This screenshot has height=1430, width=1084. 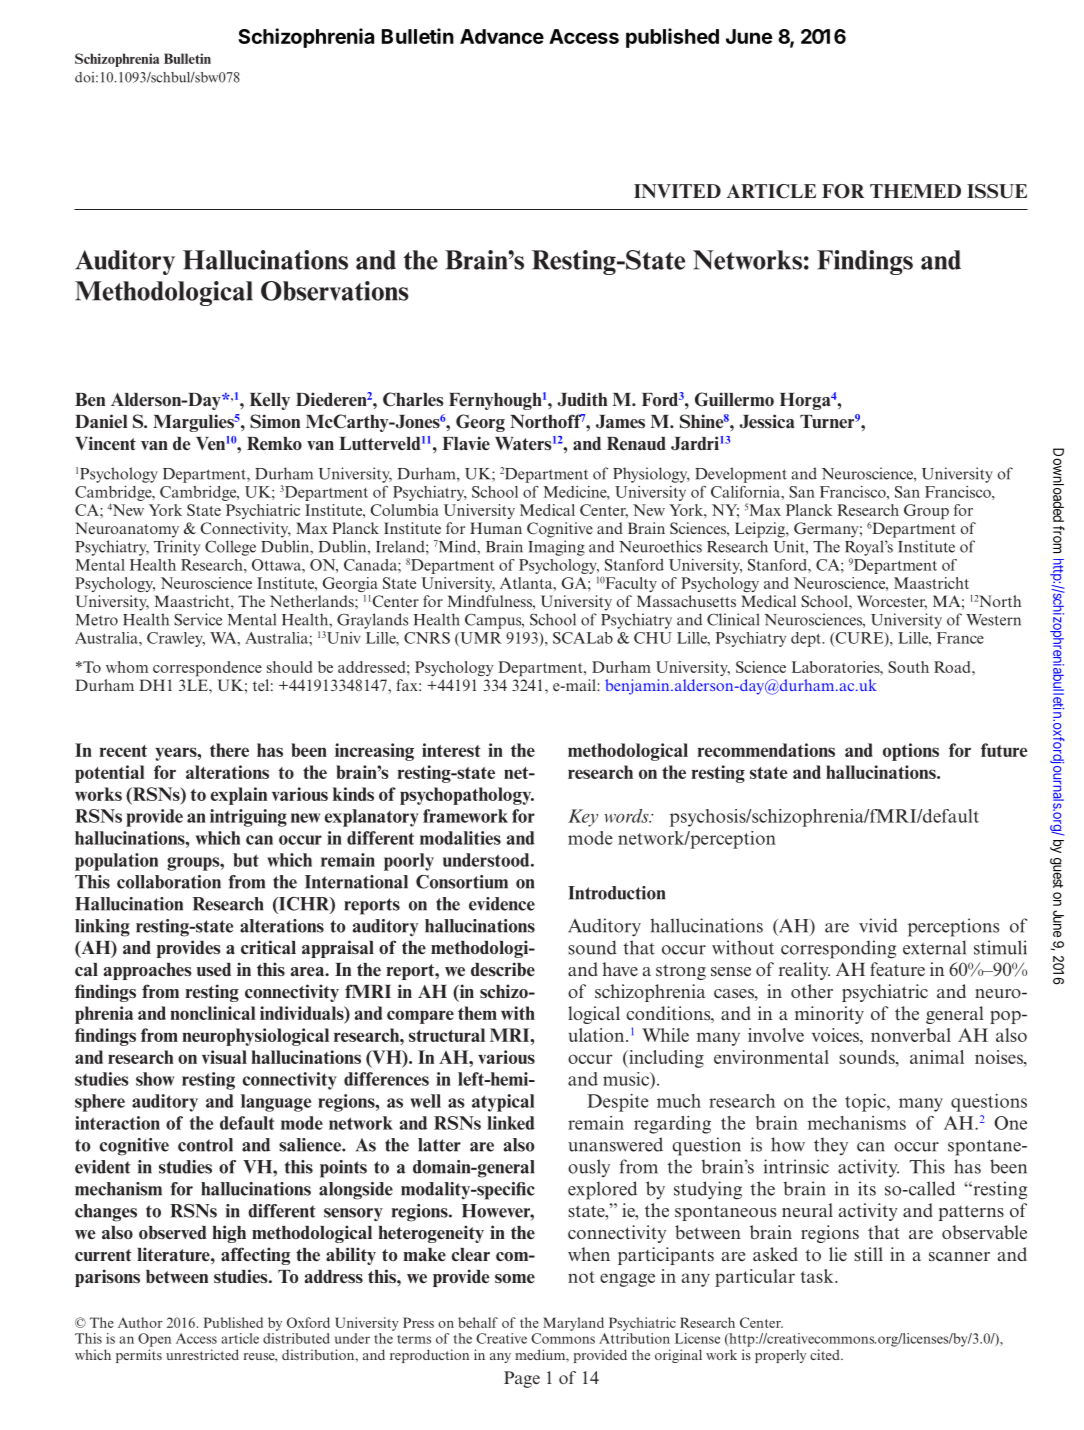 I want to click on unrestricted, so click(x=202, y=1354).
